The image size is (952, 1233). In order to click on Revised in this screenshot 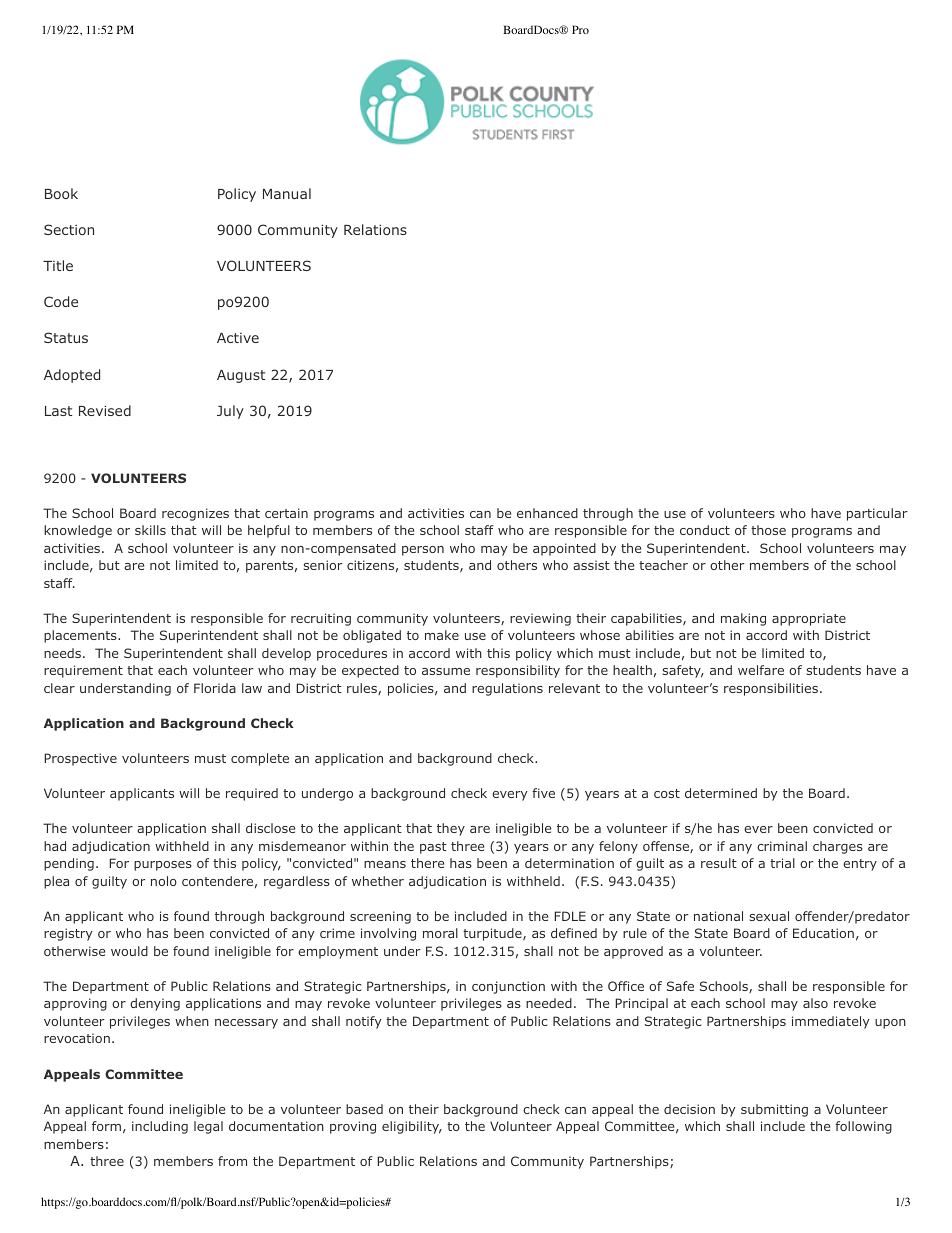, I will do `click(105, 410)`.
